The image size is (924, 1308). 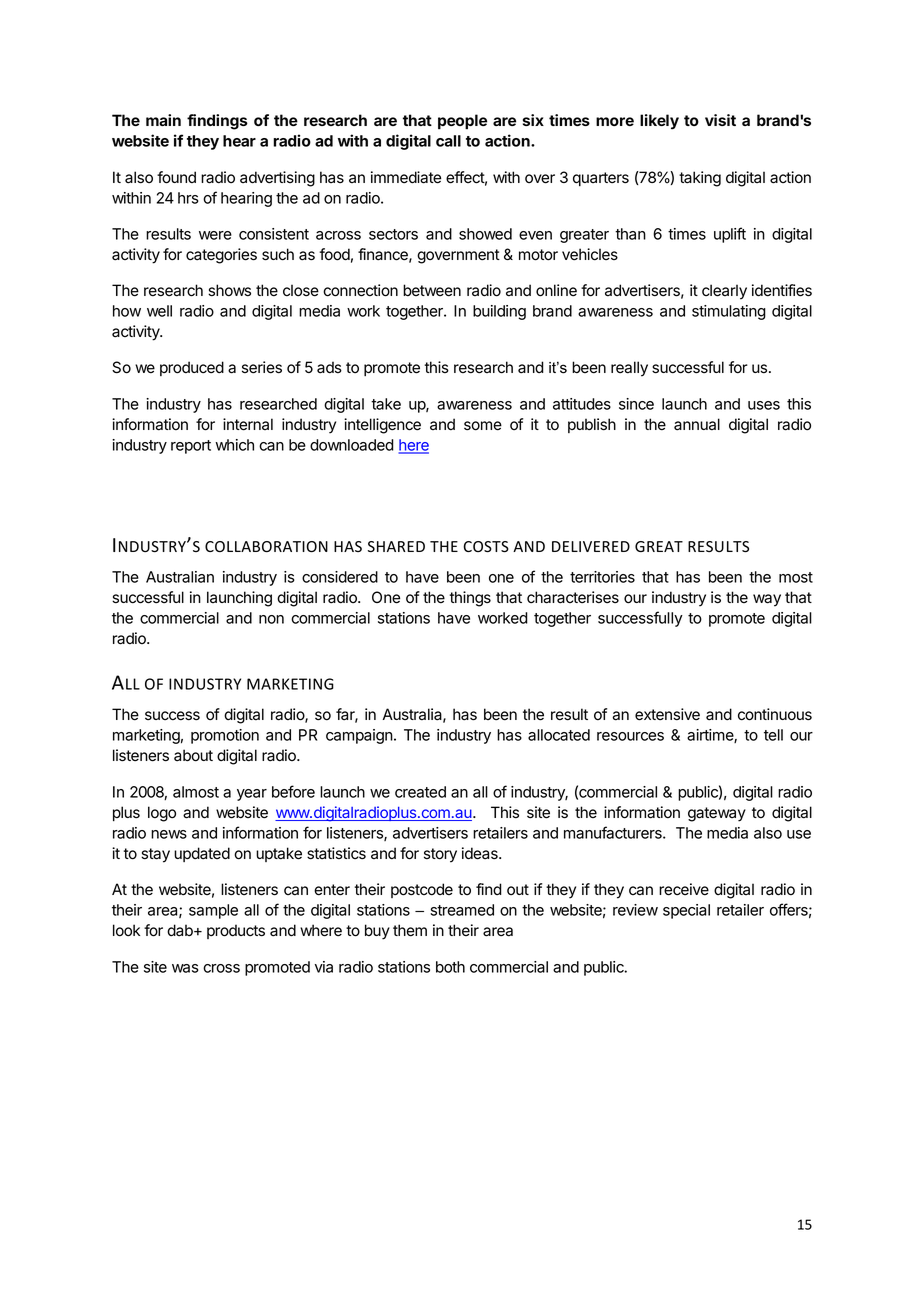 What do you see at coordinates (667, 714) in the screenshot?
I see `extensive` at bounding box center [667, 714].
